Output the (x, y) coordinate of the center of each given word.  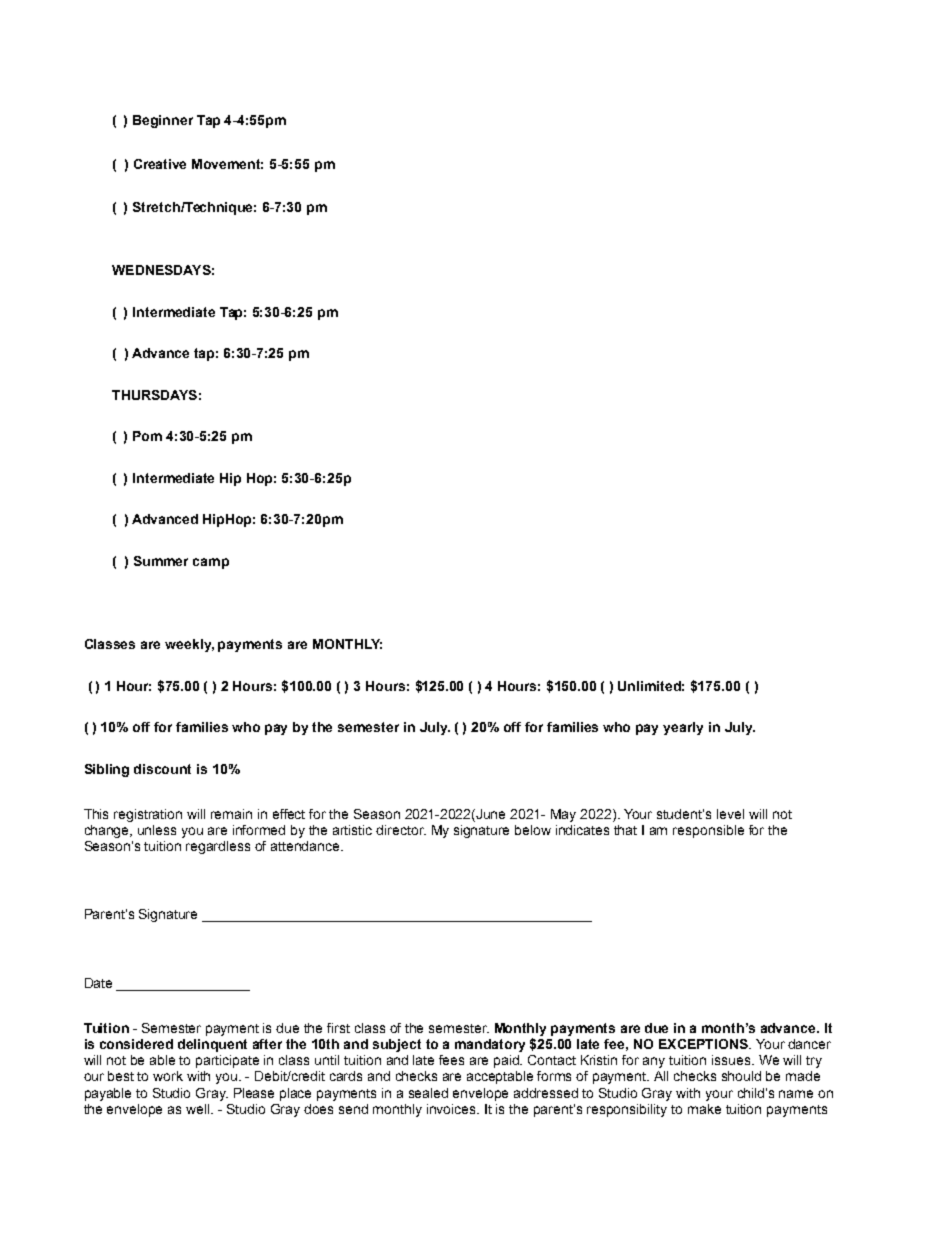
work (168, 1076)
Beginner (163, 121)
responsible (708, 831)
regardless (218, 847)
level (730, 814)
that (625, 830)
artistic (352, 830)
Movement (227, 164)
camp (211, 563)
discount (162, 769)
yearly (683, 728)
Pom (147, 436)
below (533, 830)
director (401, 830)
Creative (160, 164)
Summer (161, 561)
